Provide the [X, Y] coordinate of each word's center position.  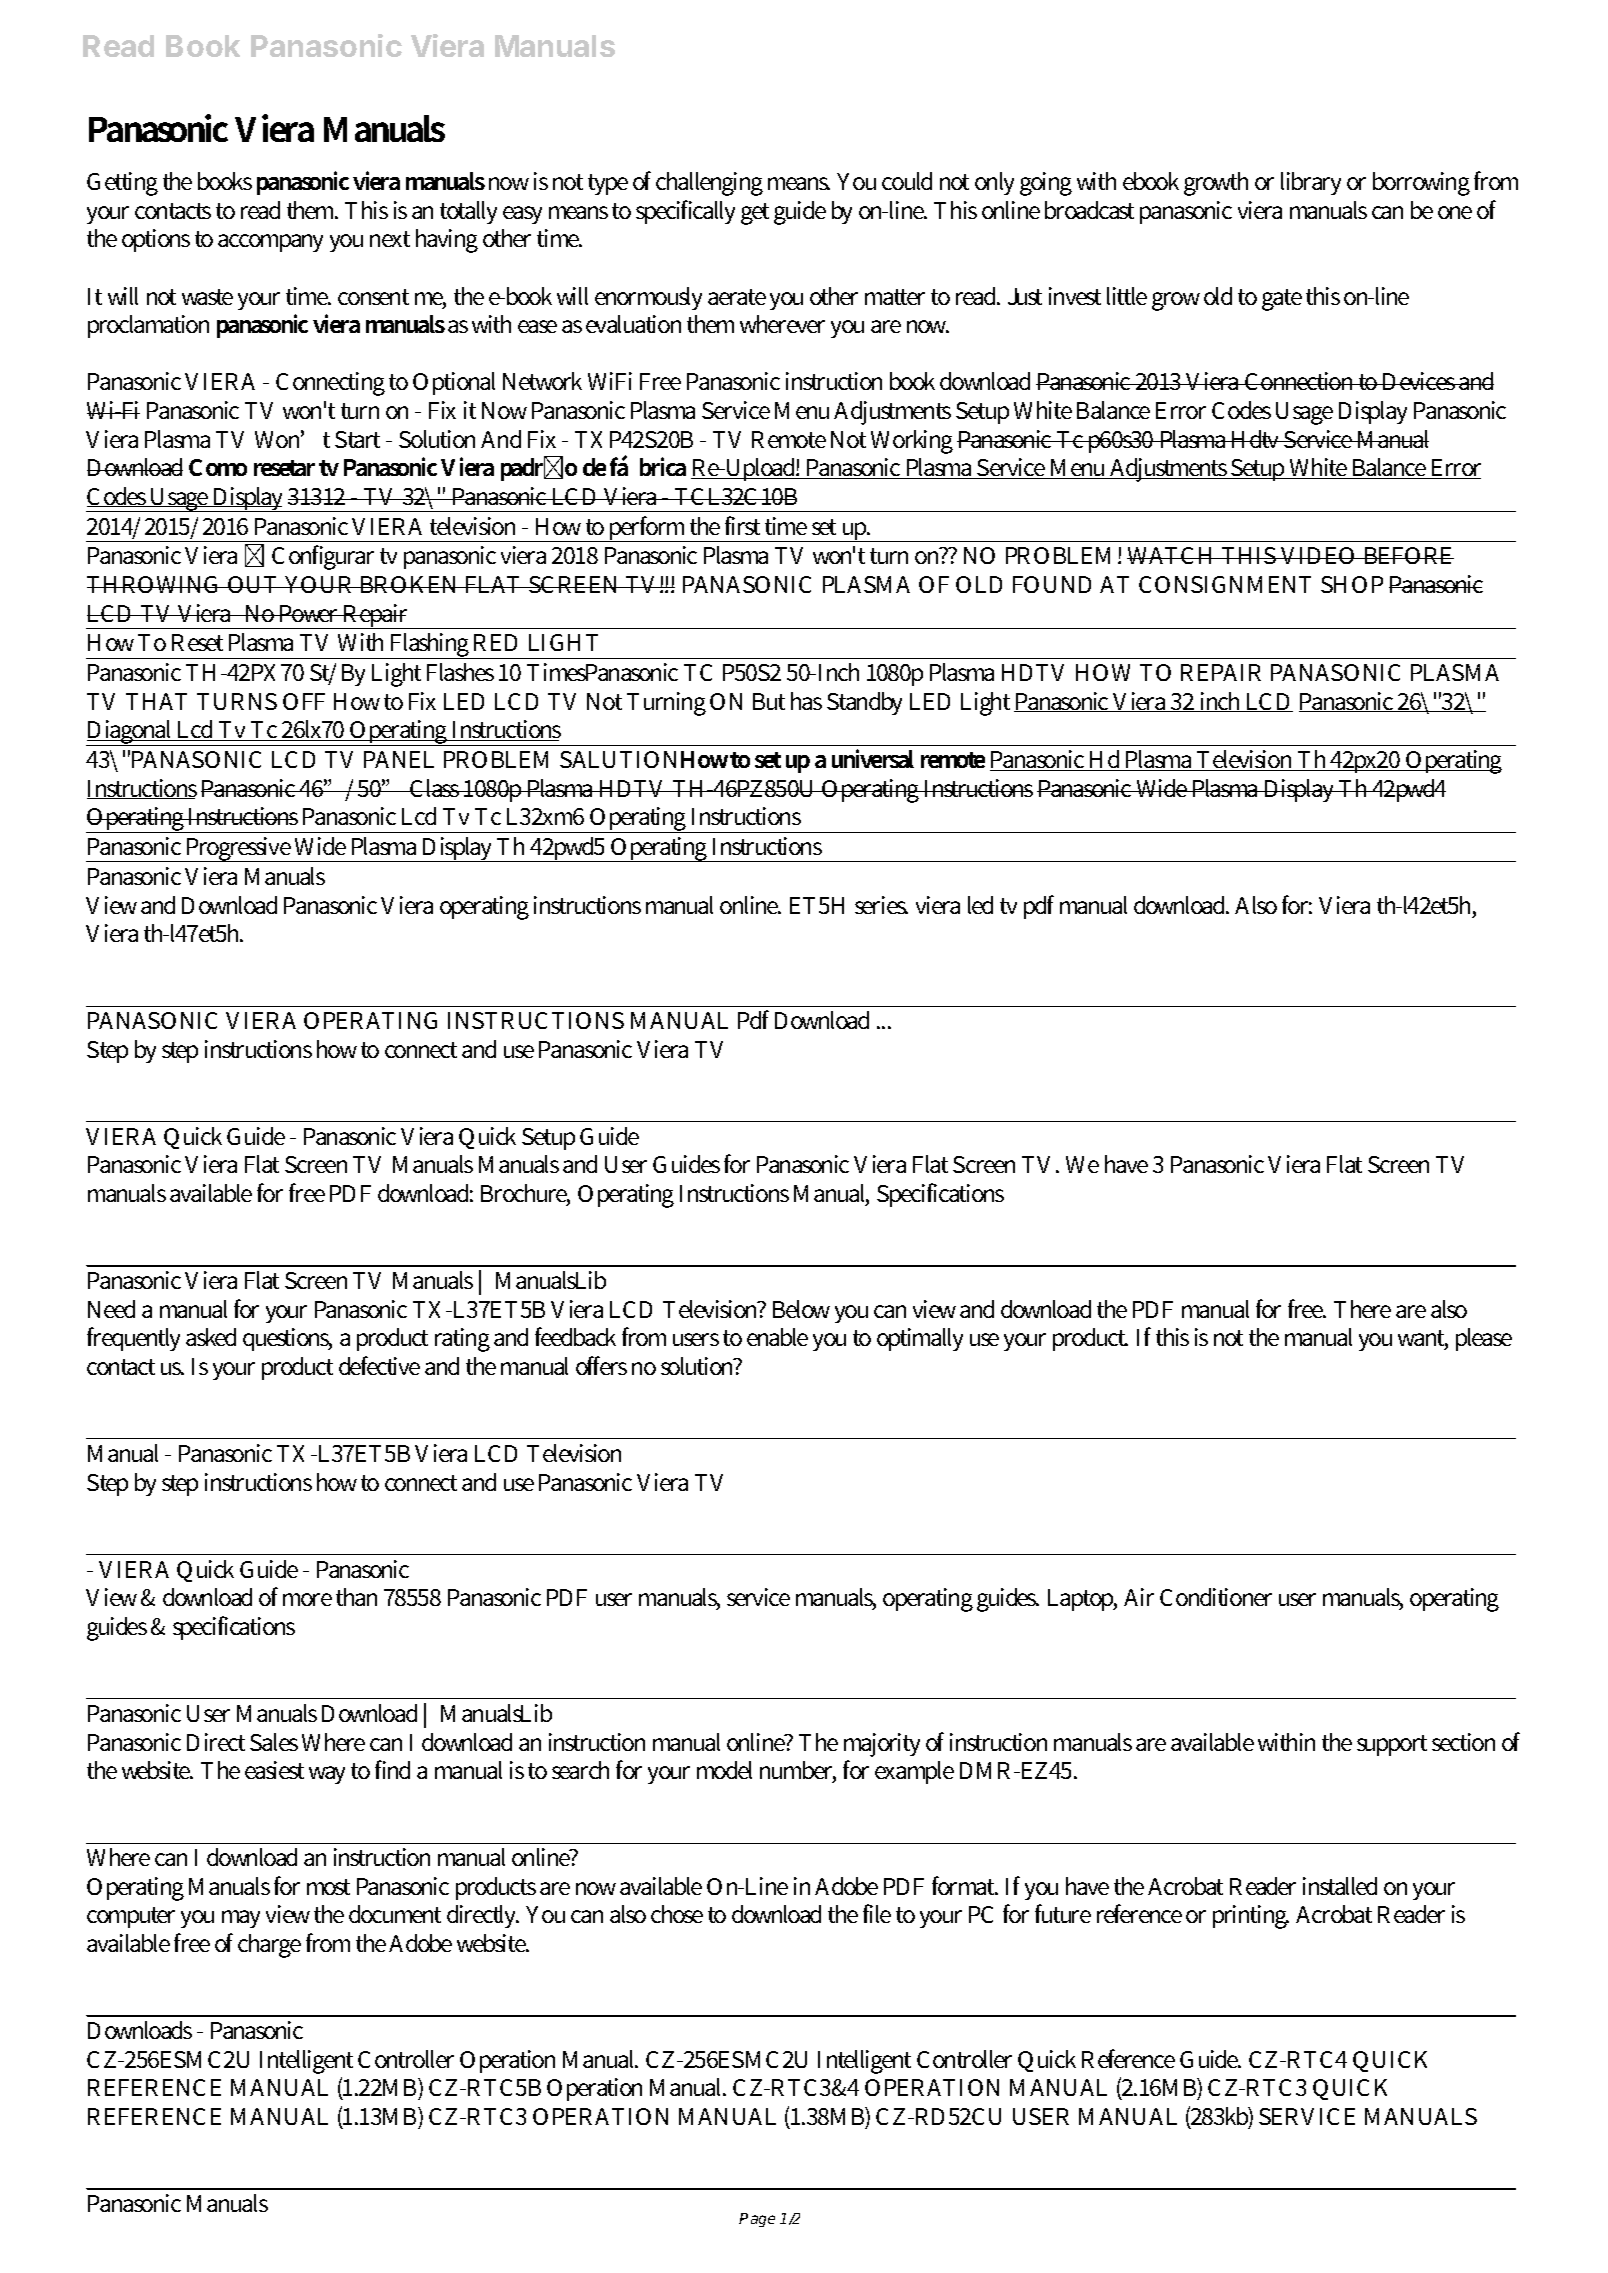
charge [269, 1946]
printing [1251, 1917]
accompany [270, 243]
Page [757, 2220]
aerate [737, 297]
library [1311, 183]
